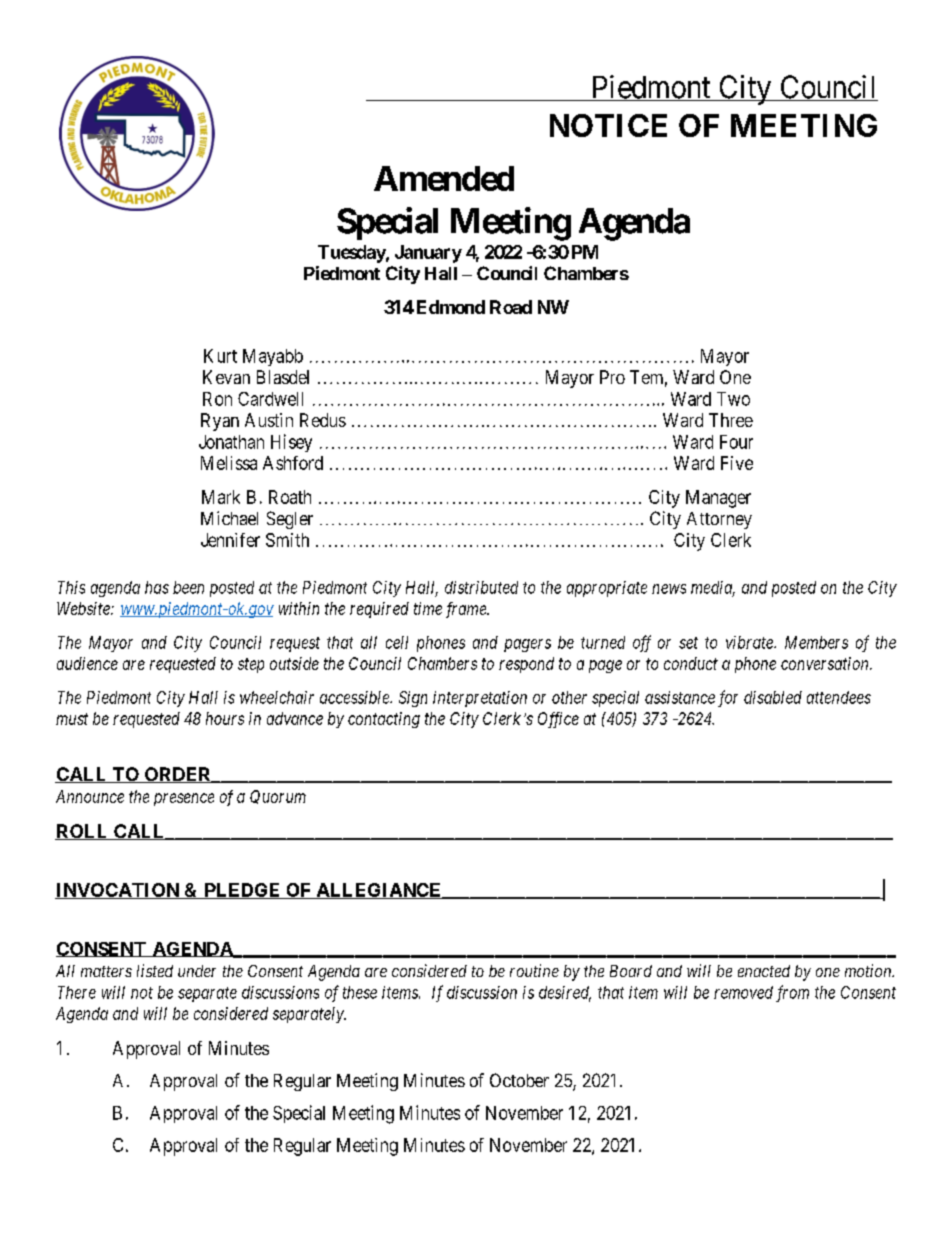 The image size is (952, 1233). I want to click on media, so click(713, 588).
